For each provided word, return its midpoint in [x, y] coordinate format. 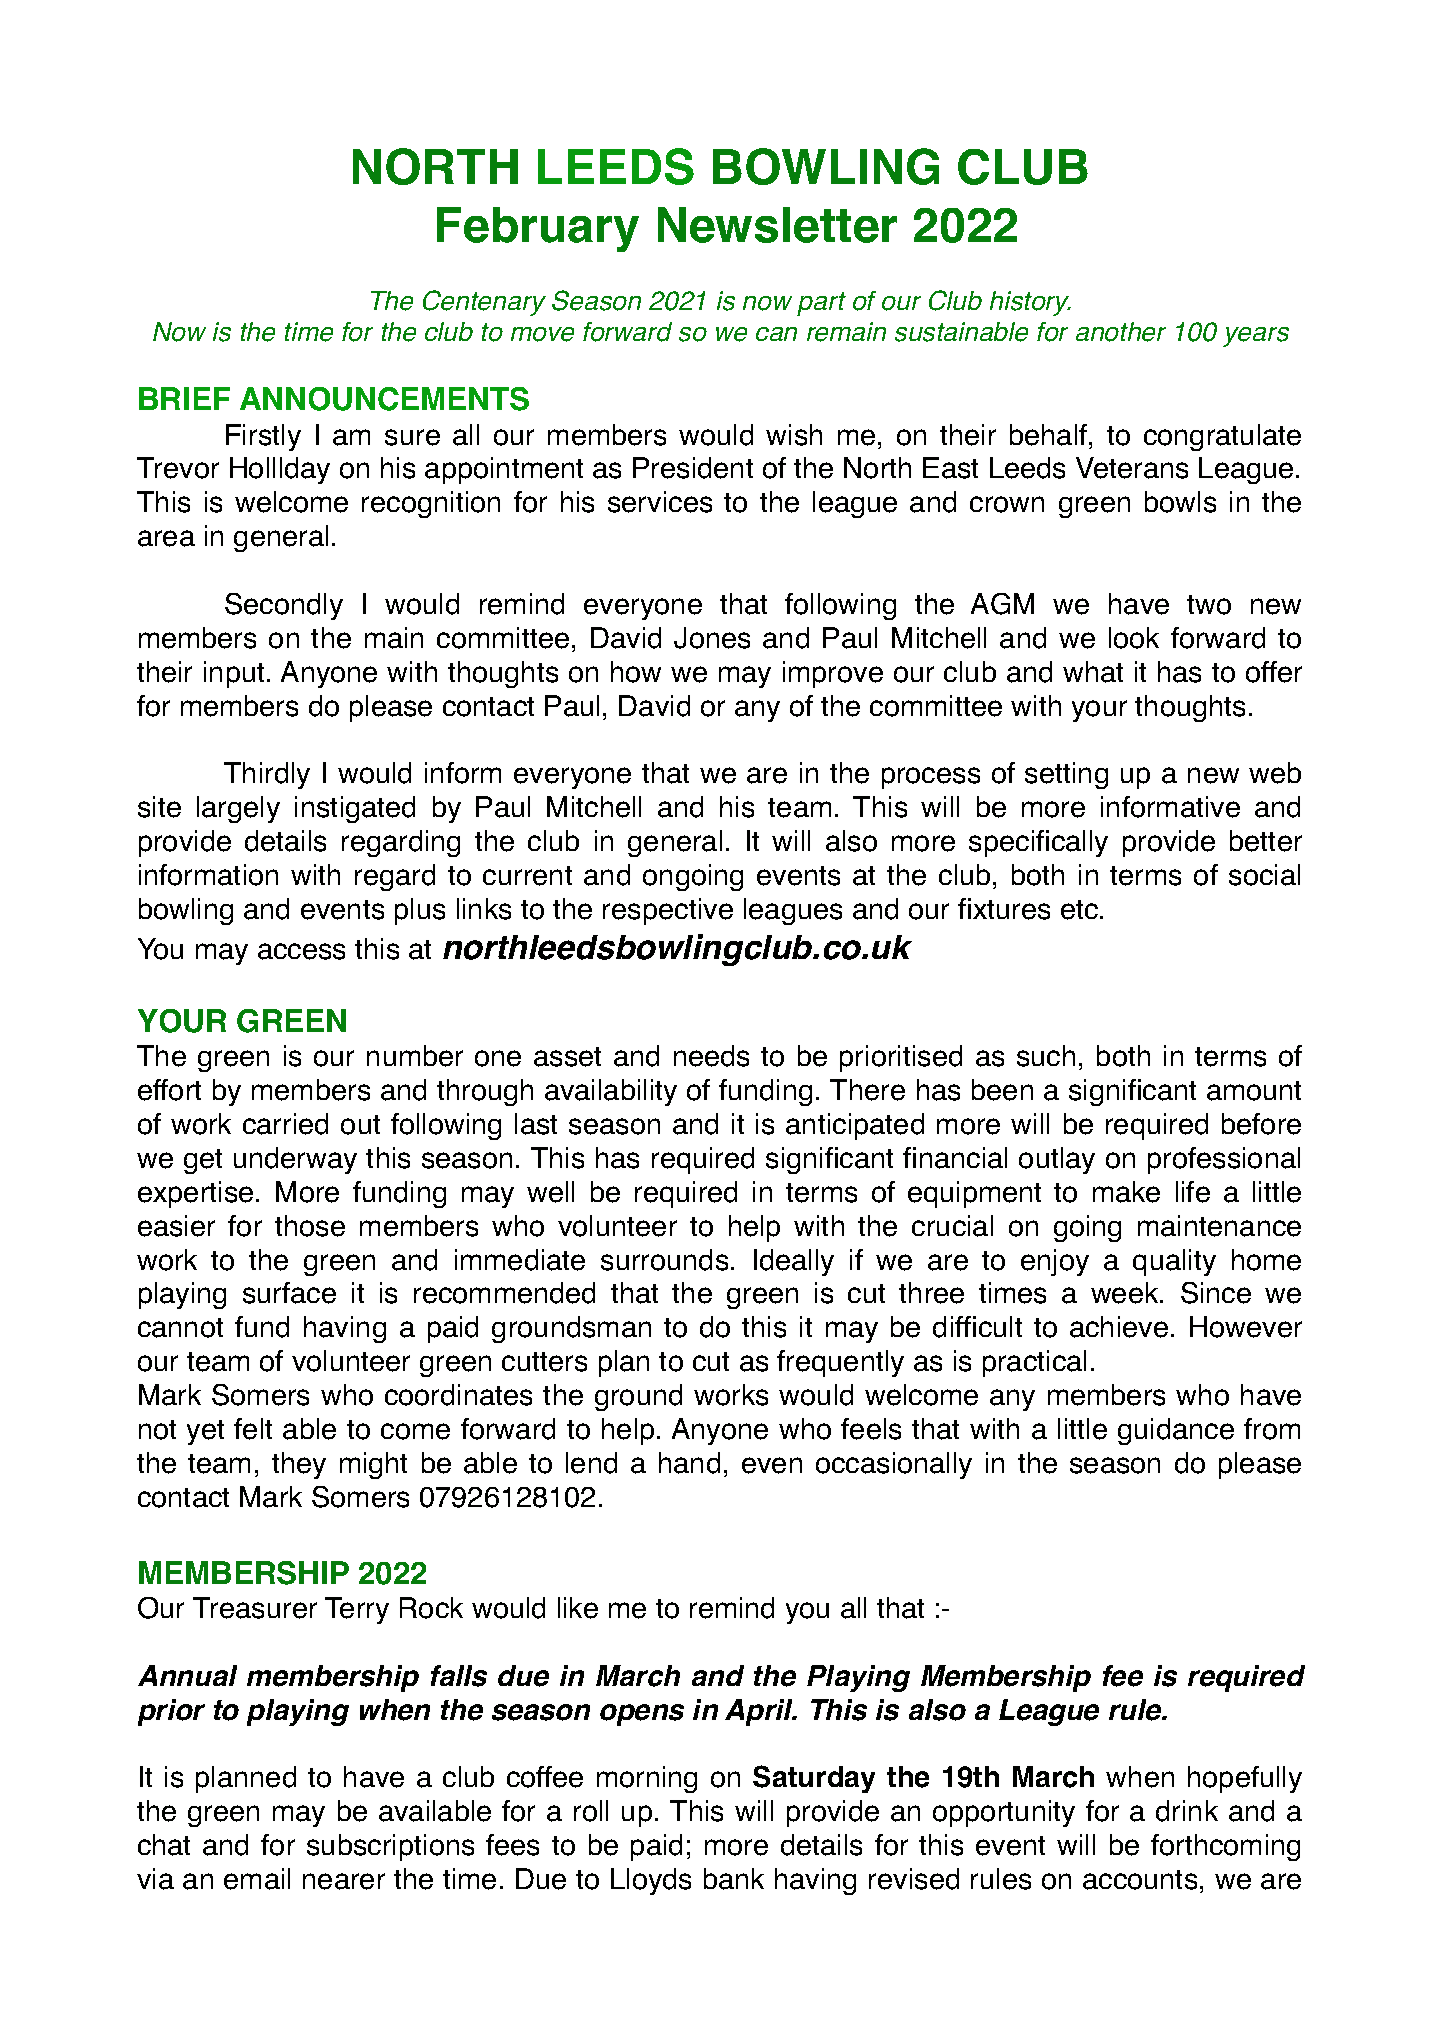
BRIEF [184, 398]
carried [285, 1124]
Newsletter [777, 225]
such [1046, 1056]
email [257, 1879]
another [1121, 332]
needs [711, 1056]
